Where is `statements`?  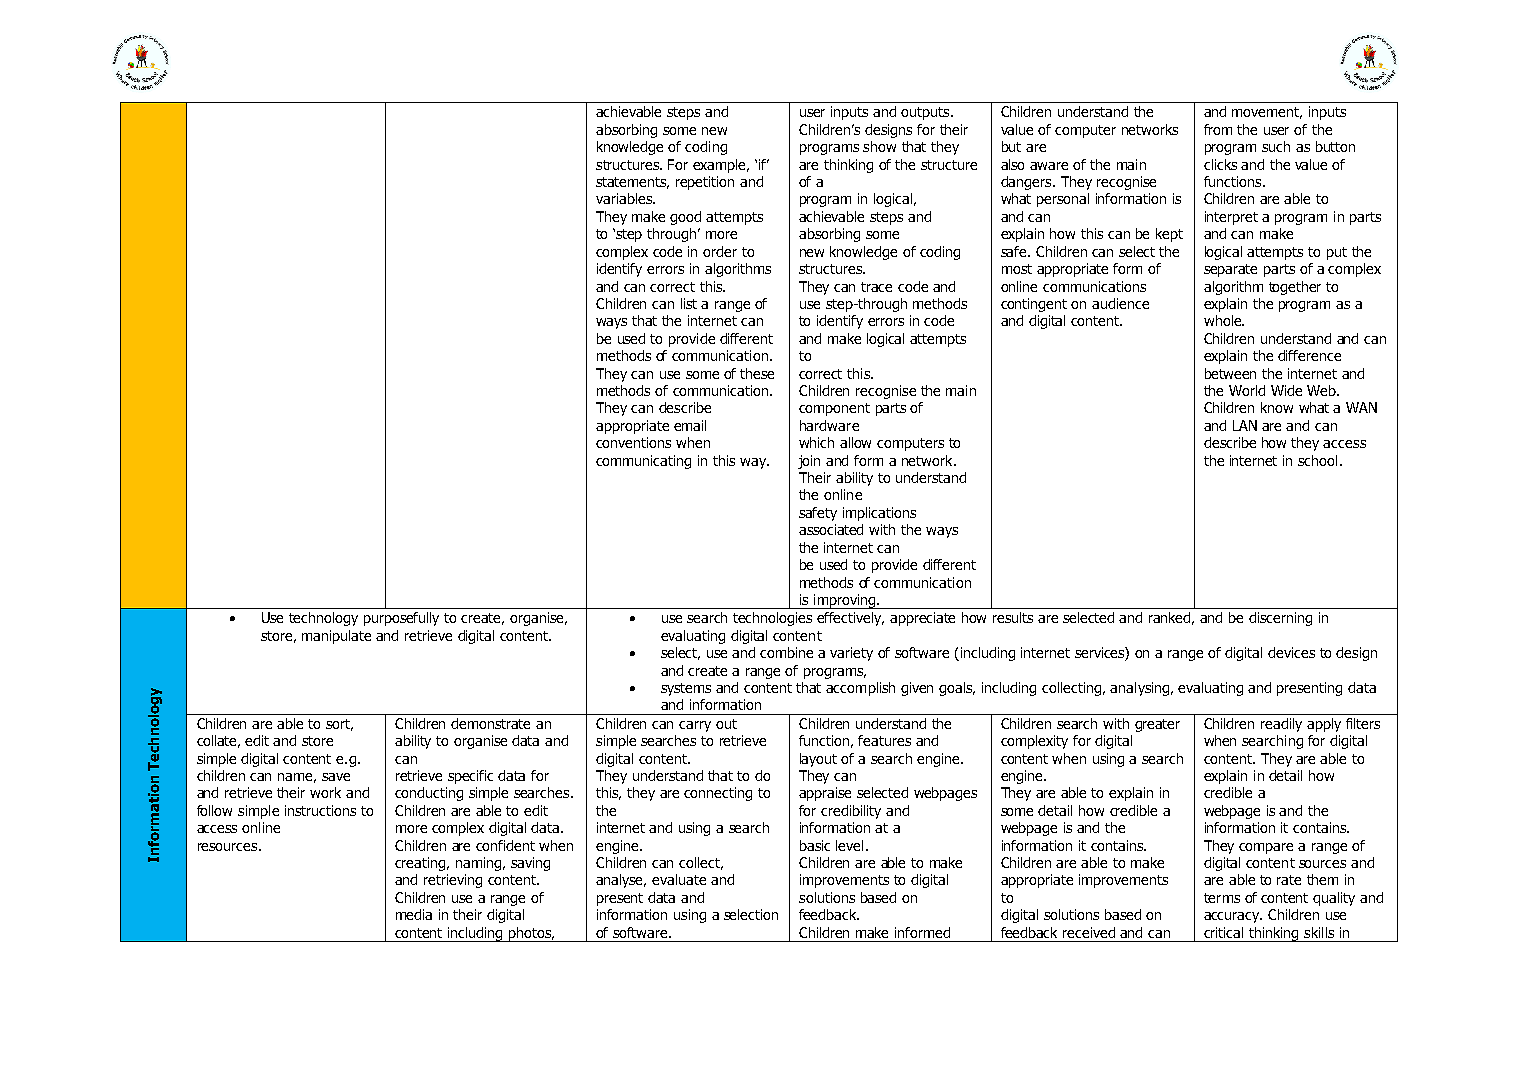 statements is located at coordinates (632, 183).
